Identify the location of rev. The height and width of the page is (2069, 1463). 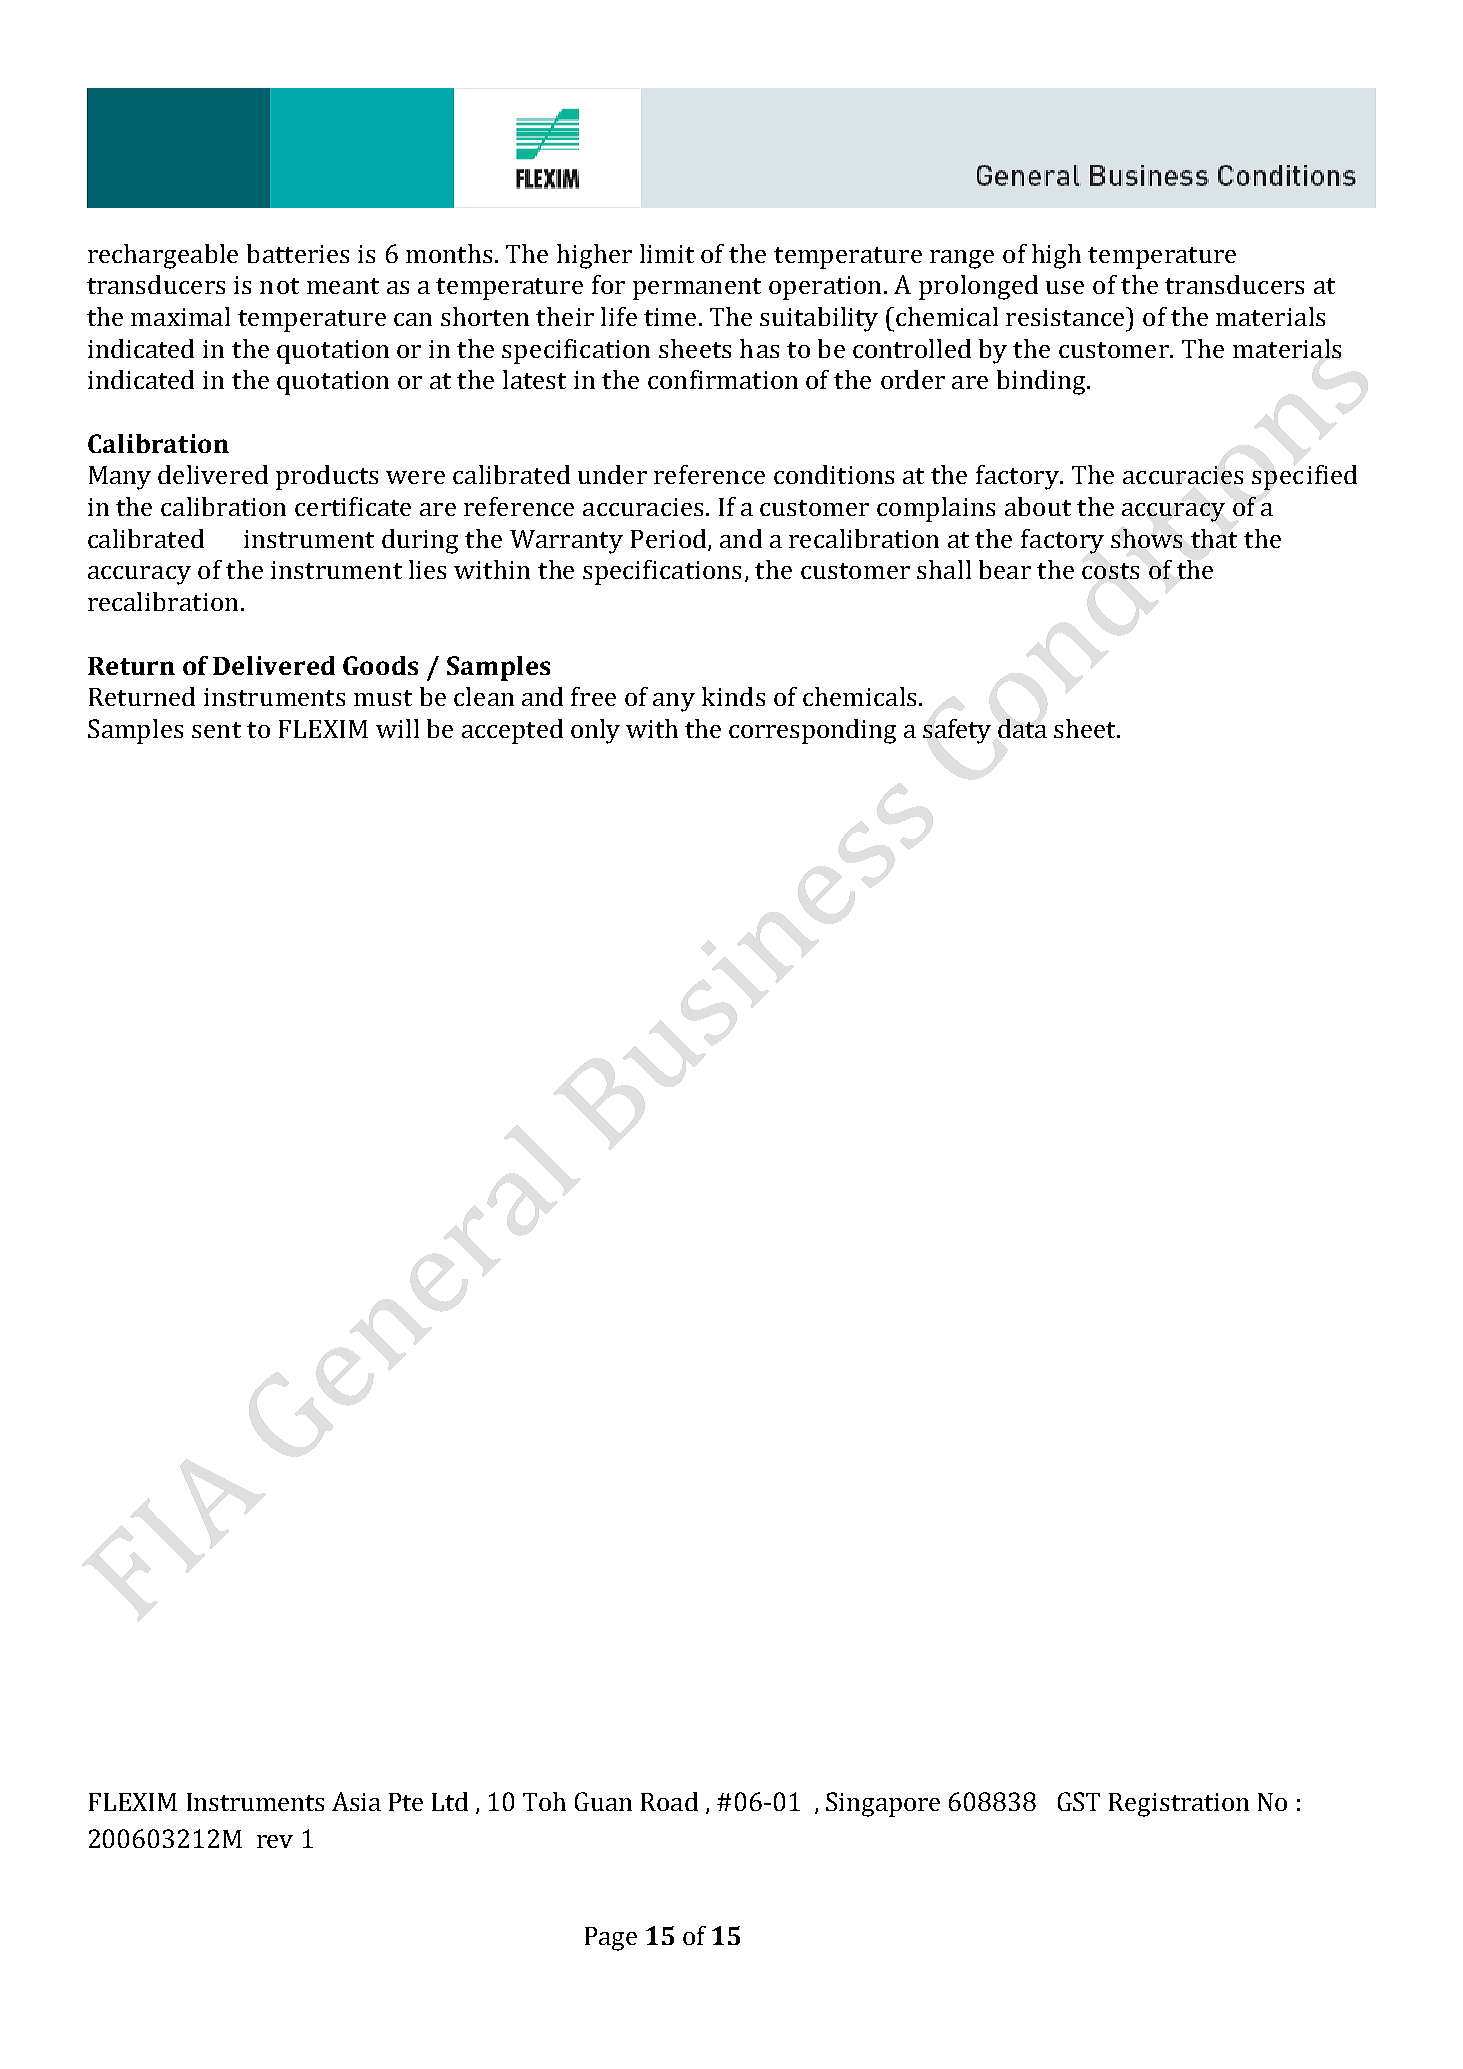
(275, 1841).
